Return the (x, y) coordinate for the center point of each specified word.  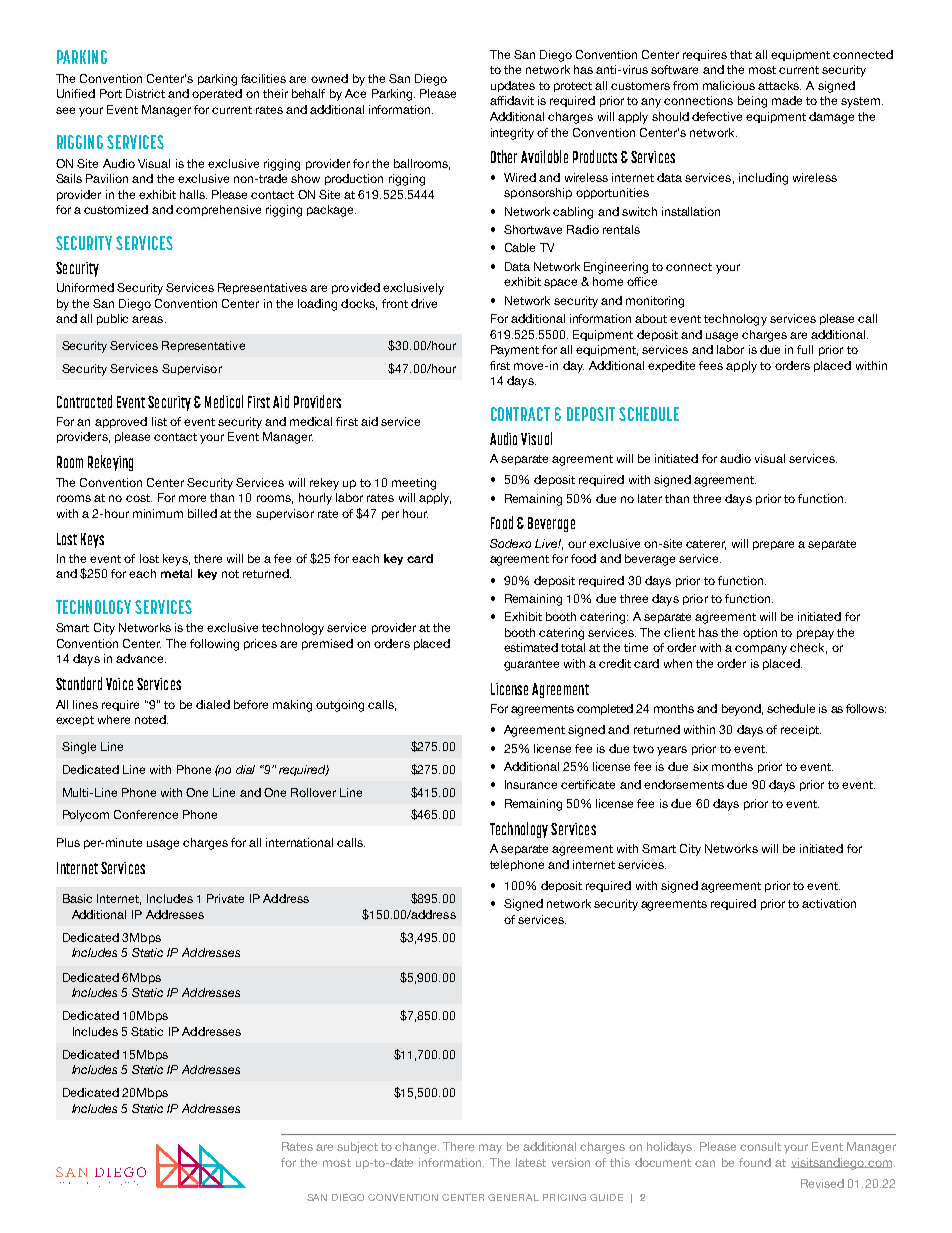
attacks (779, 85)
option (760, 633)
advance (141, 658)
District (145, 93)
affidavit (512, 100)
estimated (531, 647)
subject (357, 1147)
